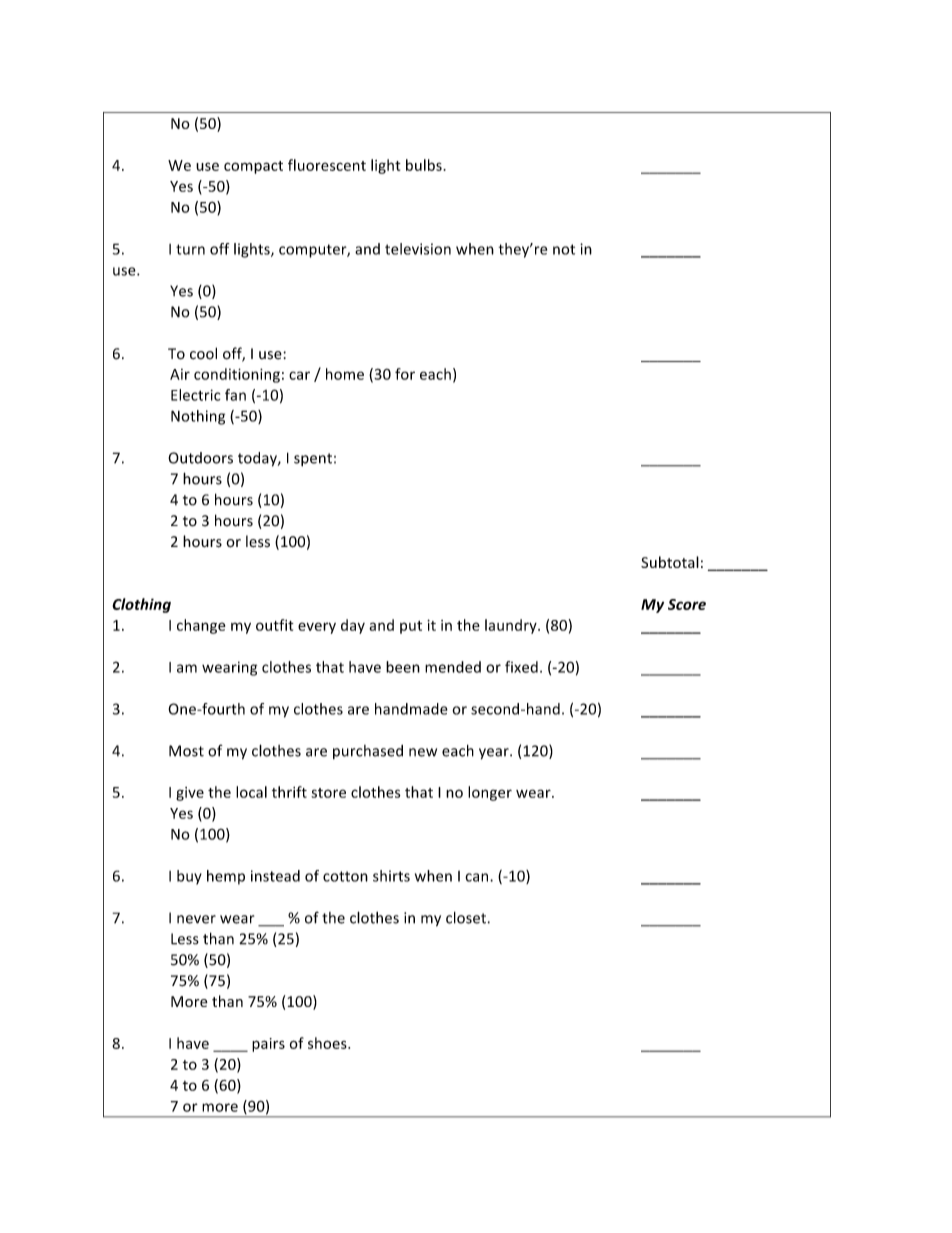 This document has height=1233, width=952. I want to click on shoes, so click(328, 1043).
